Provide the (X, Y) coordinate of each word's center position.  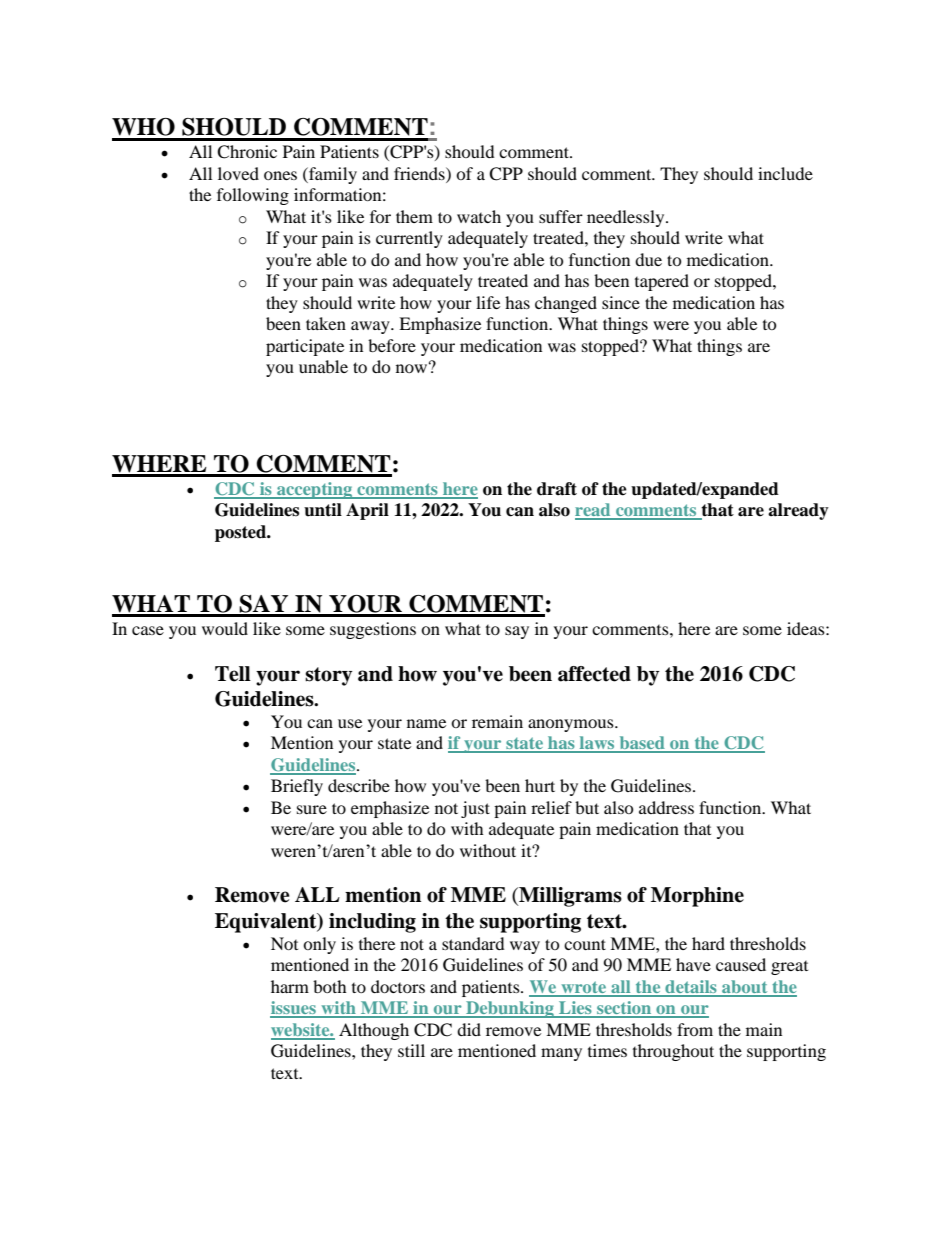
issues (294, 1009)
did (469, 1029)
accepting (315, 490)
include (785, 173)
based (642, 744)
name (426, 723)
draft (557, 489)
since (621, 302)
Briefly (297, 787)
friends (420, 173)
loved (238, 173)
